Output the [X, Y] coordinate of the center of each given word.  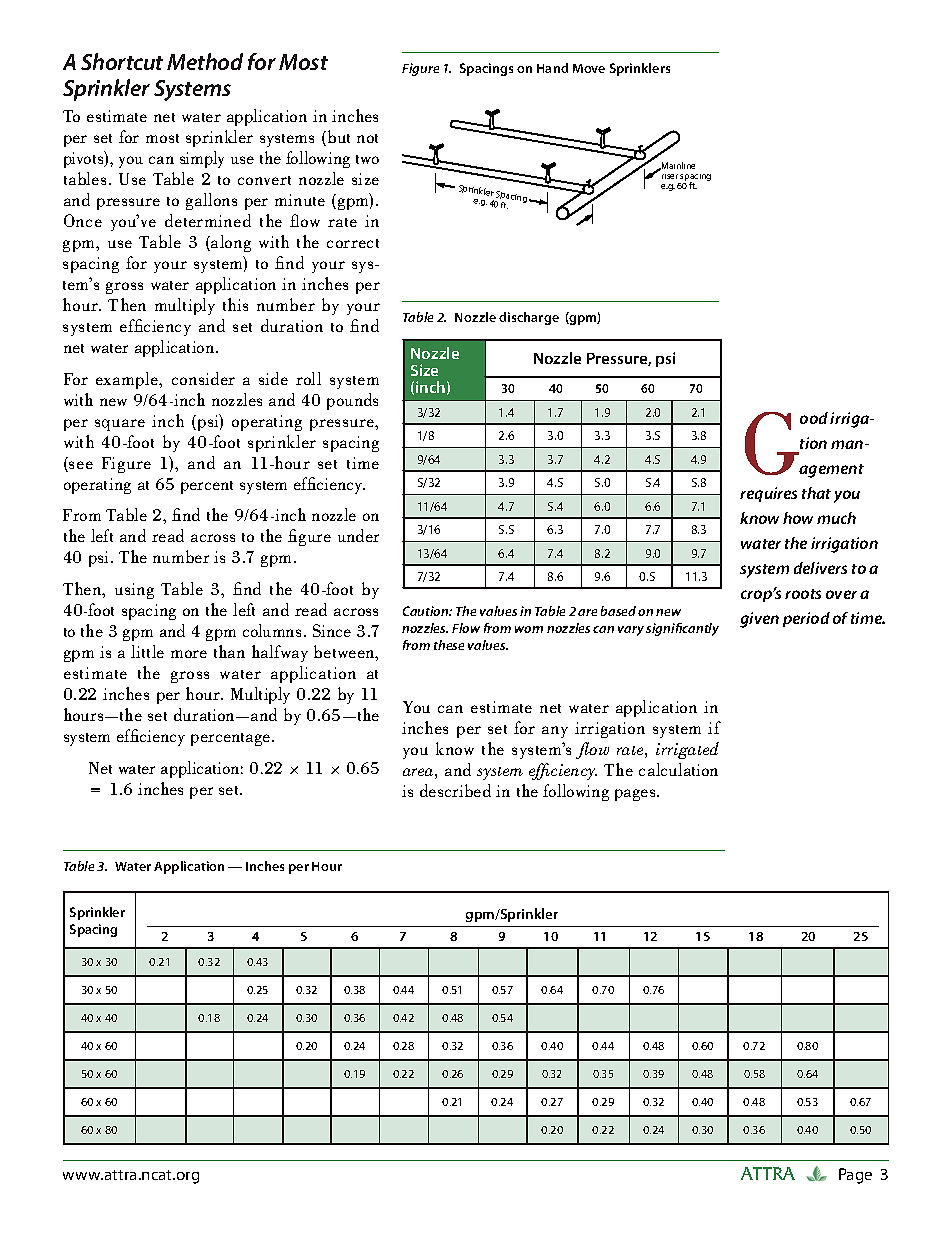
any [555, 732]
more [189, 654]
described [455, 790]
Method [205, 61]
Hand [552, 68]
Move [589, 68]
